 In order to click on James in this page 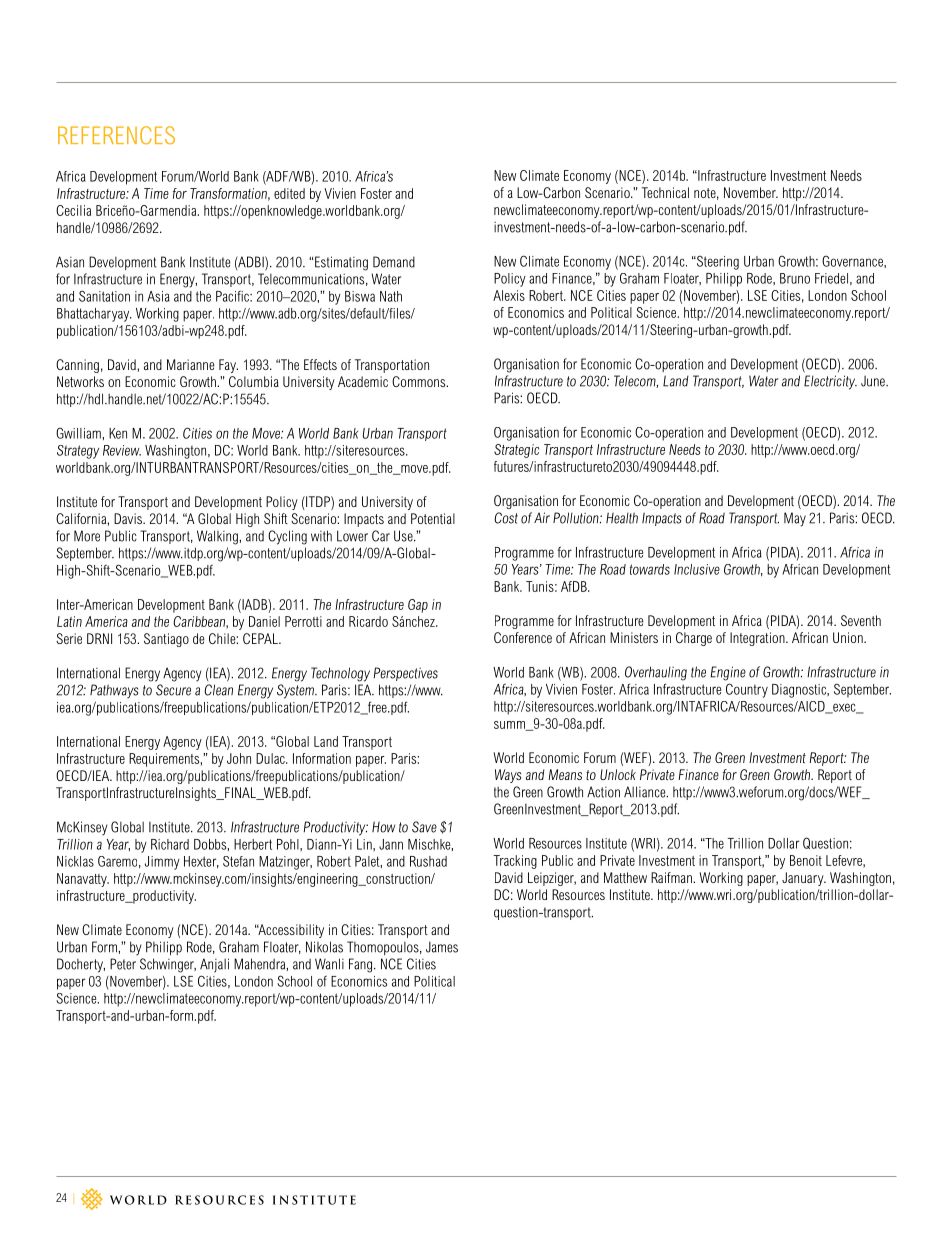, I will do `click(442, 947)`.
